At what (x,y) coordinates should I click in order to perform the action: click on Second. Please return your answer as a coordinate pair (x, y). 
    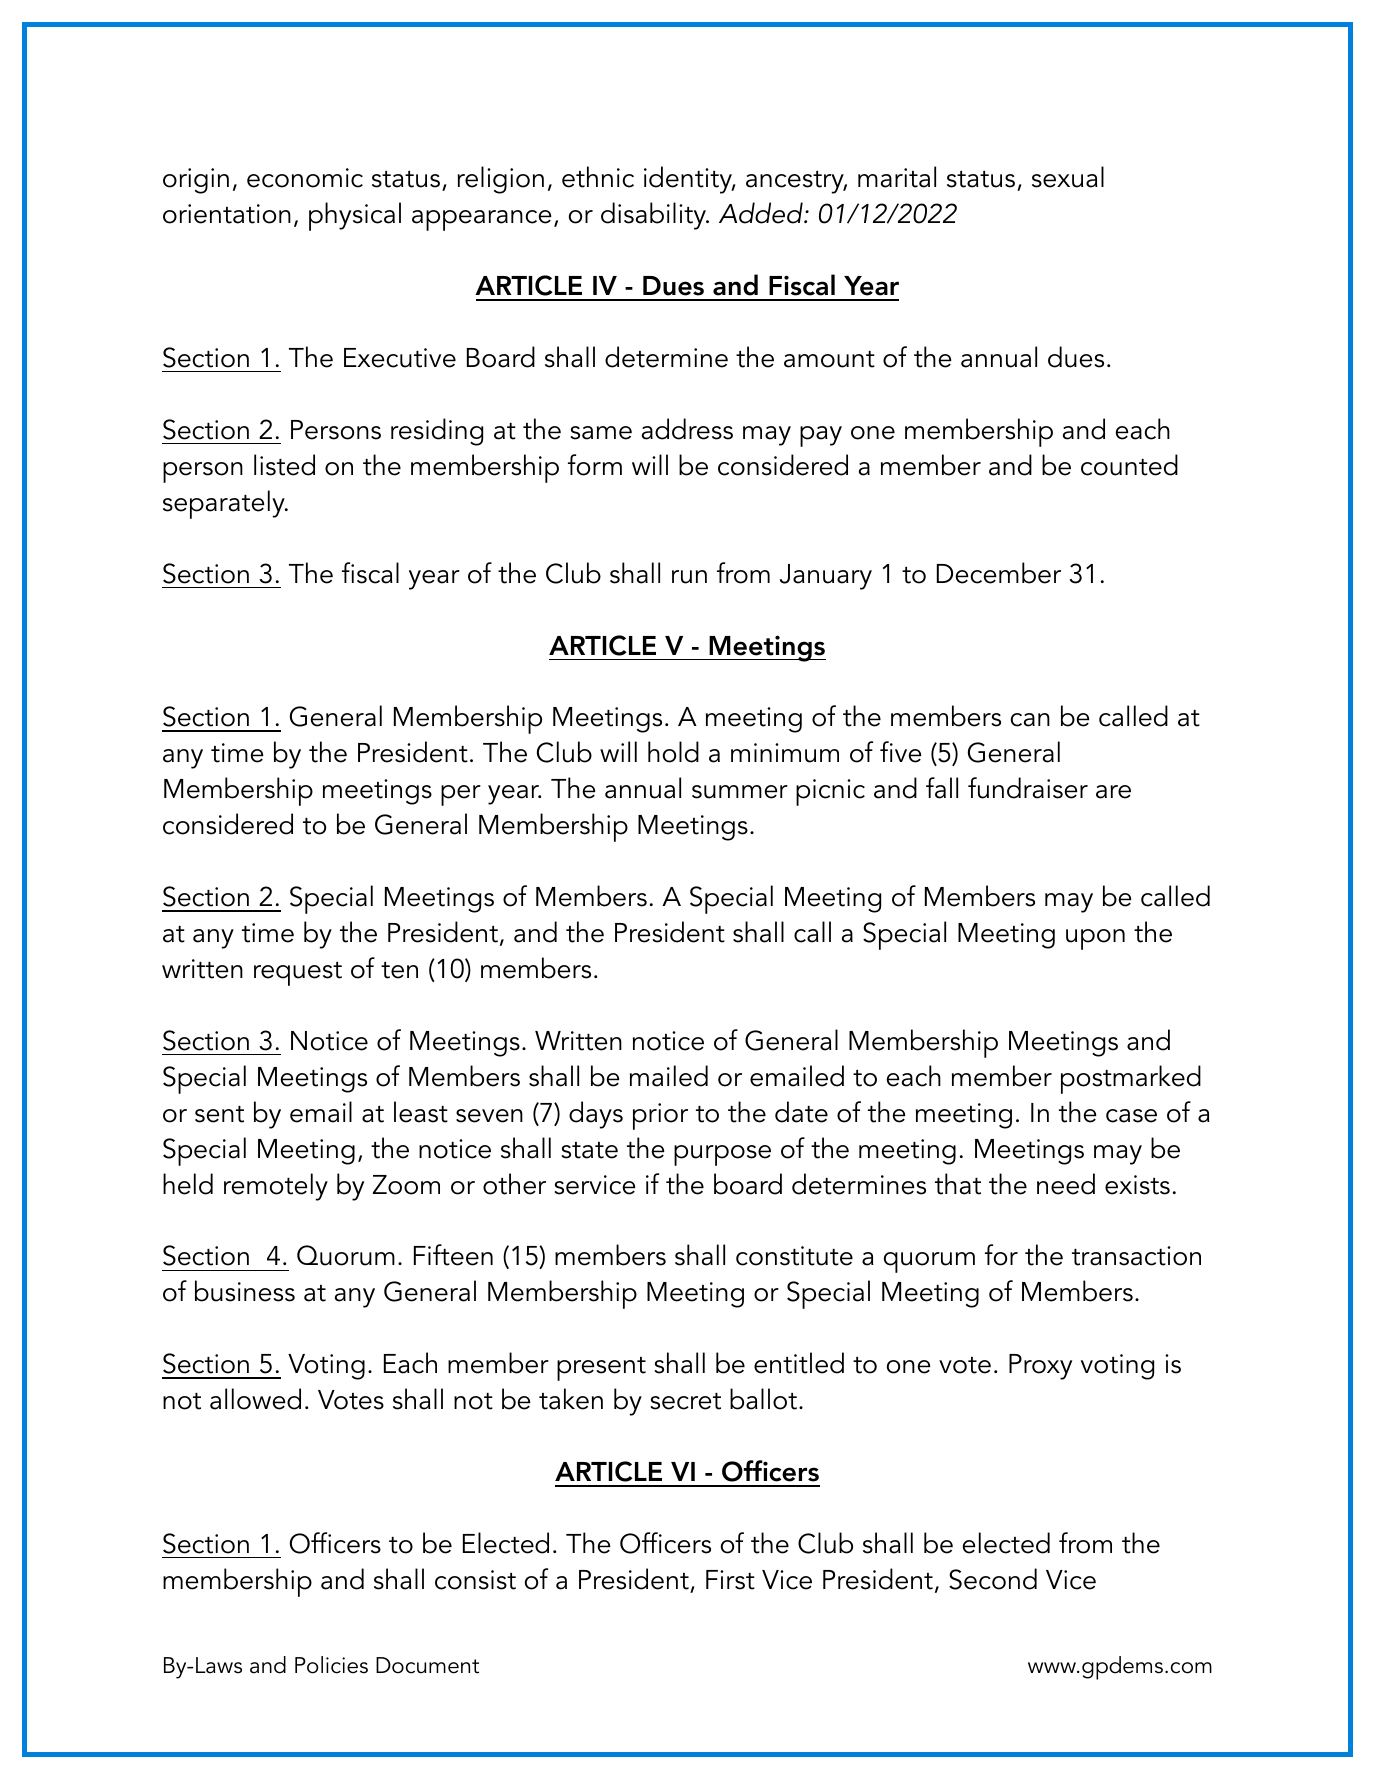
    Looking at the image, I should click on (993, 1579).
